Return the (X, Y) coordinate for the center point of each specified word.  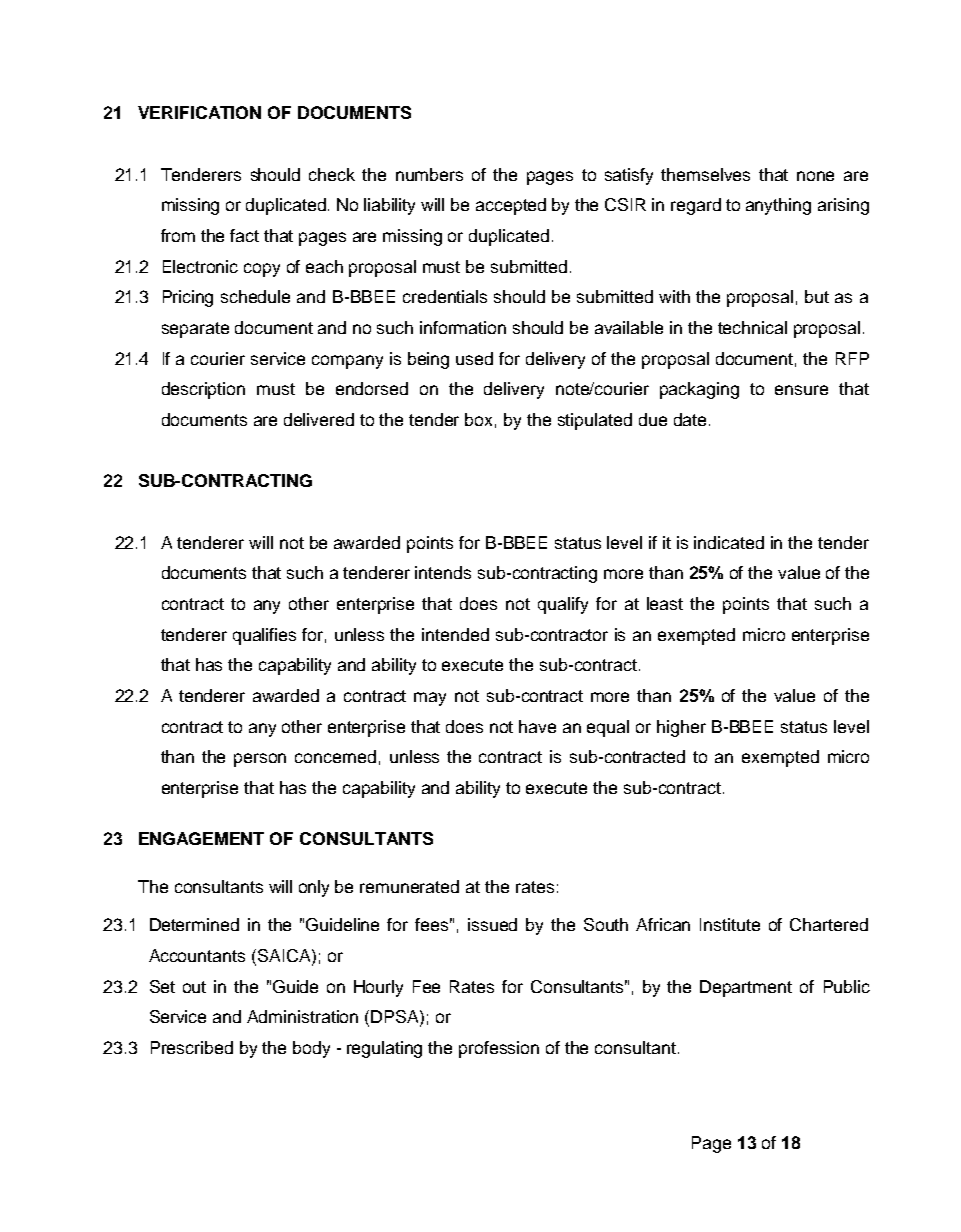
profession (499, 1049)
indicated (729, 542)
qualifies (264, 636)
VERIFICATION (199, 112)
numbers (429, 174)
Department (746, 988)
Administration (302, 1016)
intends (443, 572)
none (815, 176)
